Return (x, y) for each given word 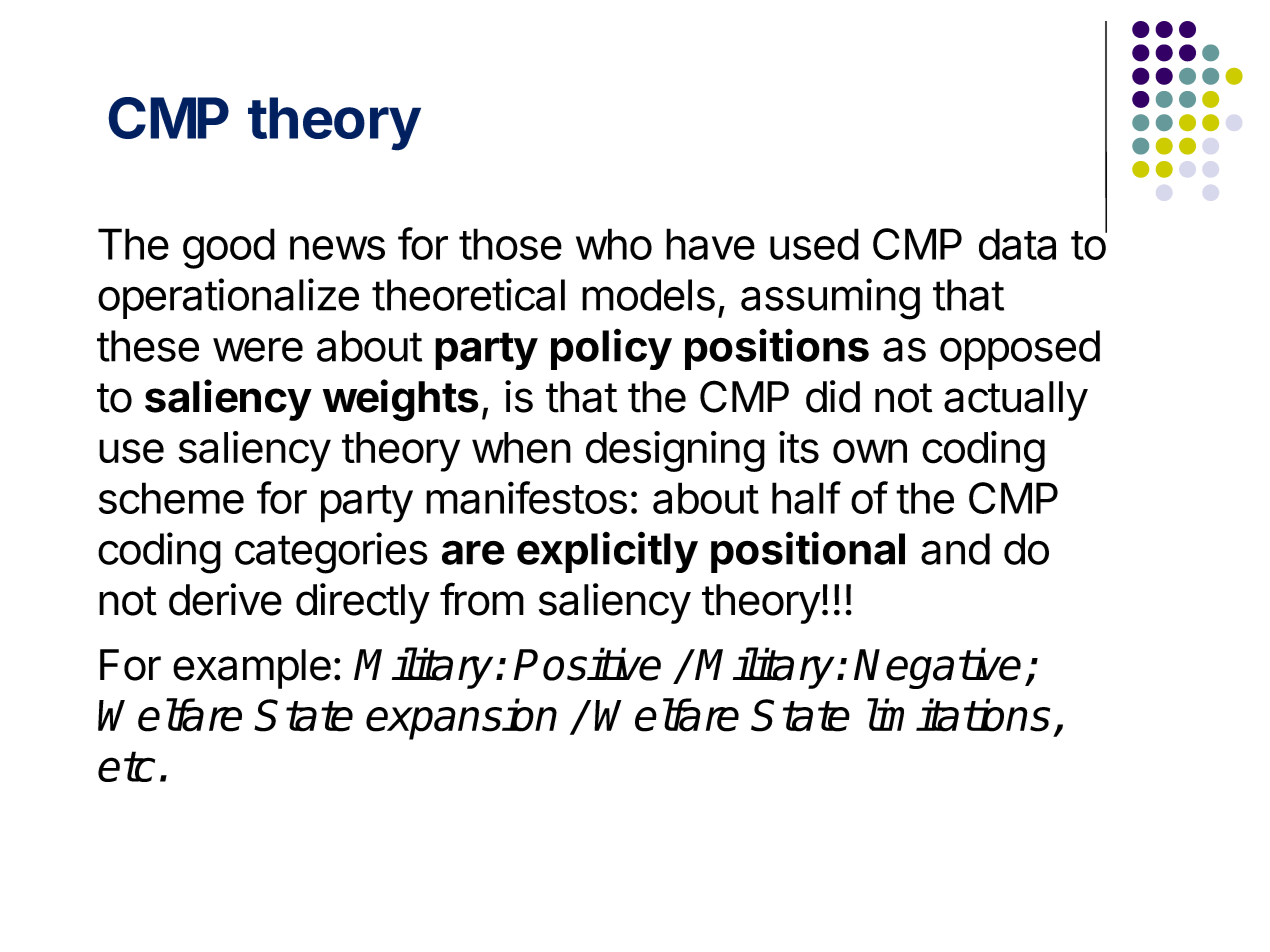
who (614, 244)
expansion (461, 719)
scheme (171, 498)
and (955, 549)
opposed (1020, 350)
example (252, 669)
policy (611, 349)
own (870, 451)
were (258, 349)
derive (225, 599)
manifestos (526, 497)
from (482, 599)
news (337, 248)
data (1017, 244)
